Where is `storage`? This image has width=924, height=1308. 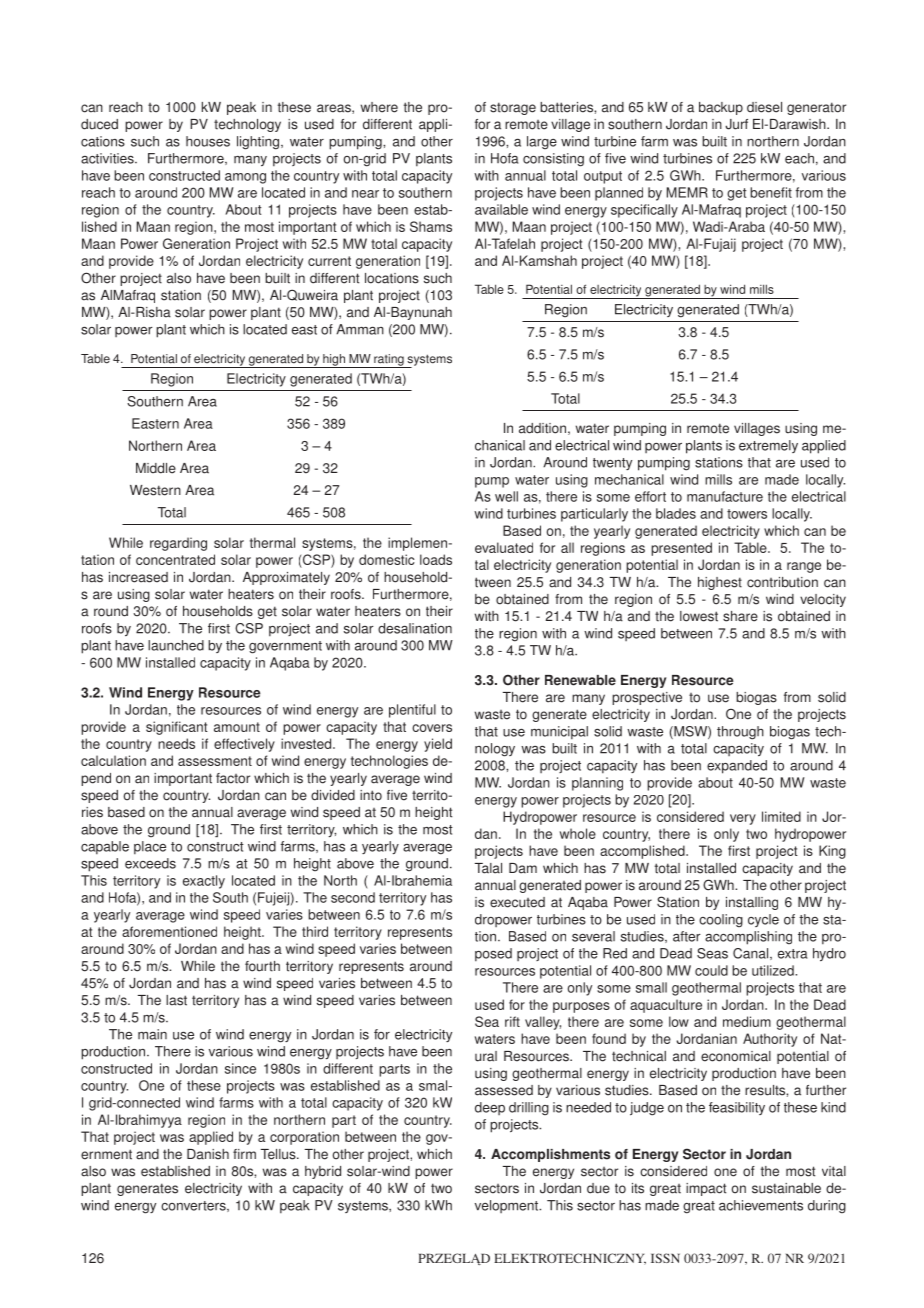 storage is located at coordinates (513, 108).
